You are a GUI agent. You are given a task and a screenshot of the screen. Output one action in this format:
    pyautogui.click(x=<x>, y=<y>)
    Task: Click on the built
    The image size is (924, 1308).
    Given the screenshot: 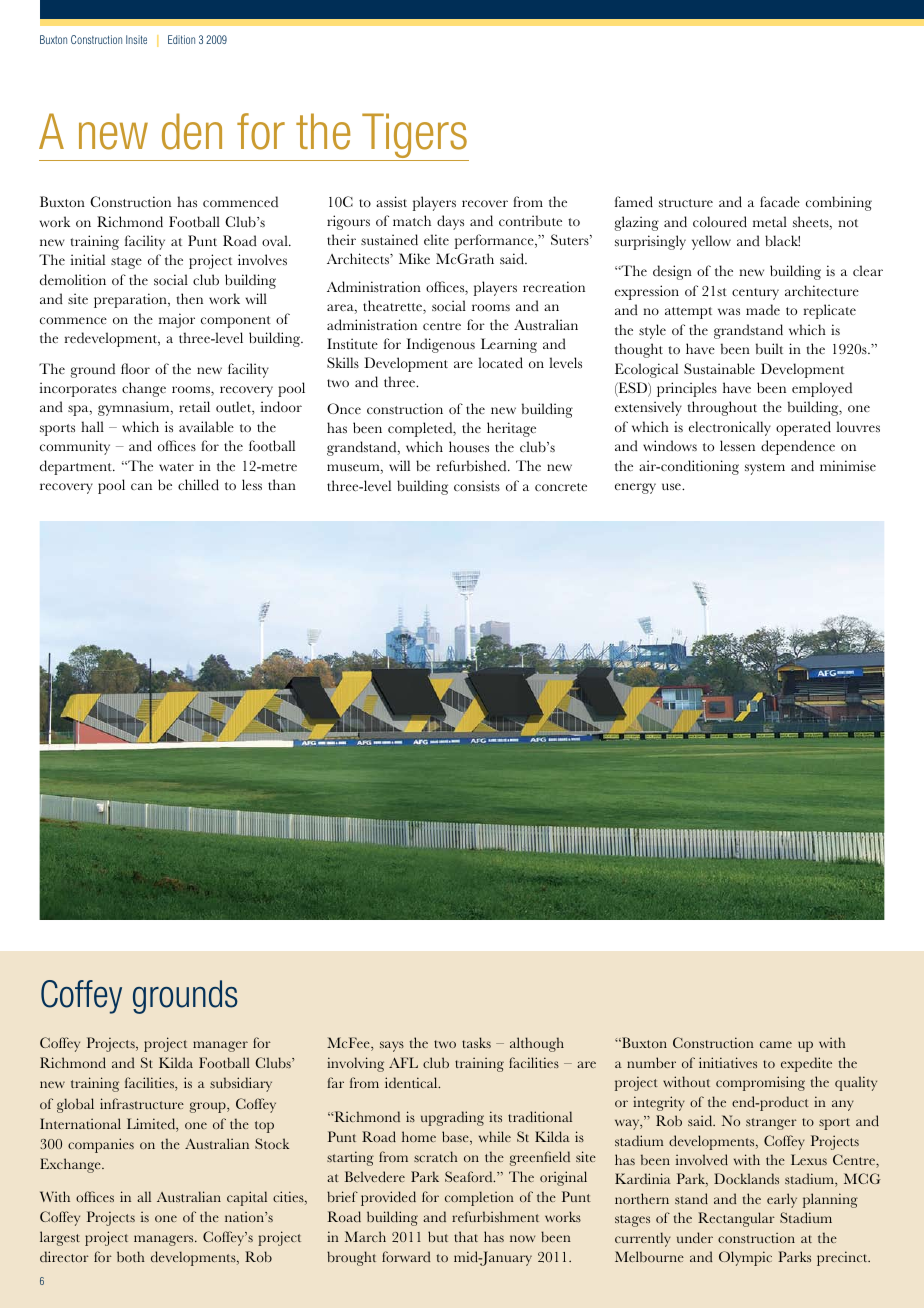 What is the action you would take?
    pyautogui.click(x=769, y=348)
